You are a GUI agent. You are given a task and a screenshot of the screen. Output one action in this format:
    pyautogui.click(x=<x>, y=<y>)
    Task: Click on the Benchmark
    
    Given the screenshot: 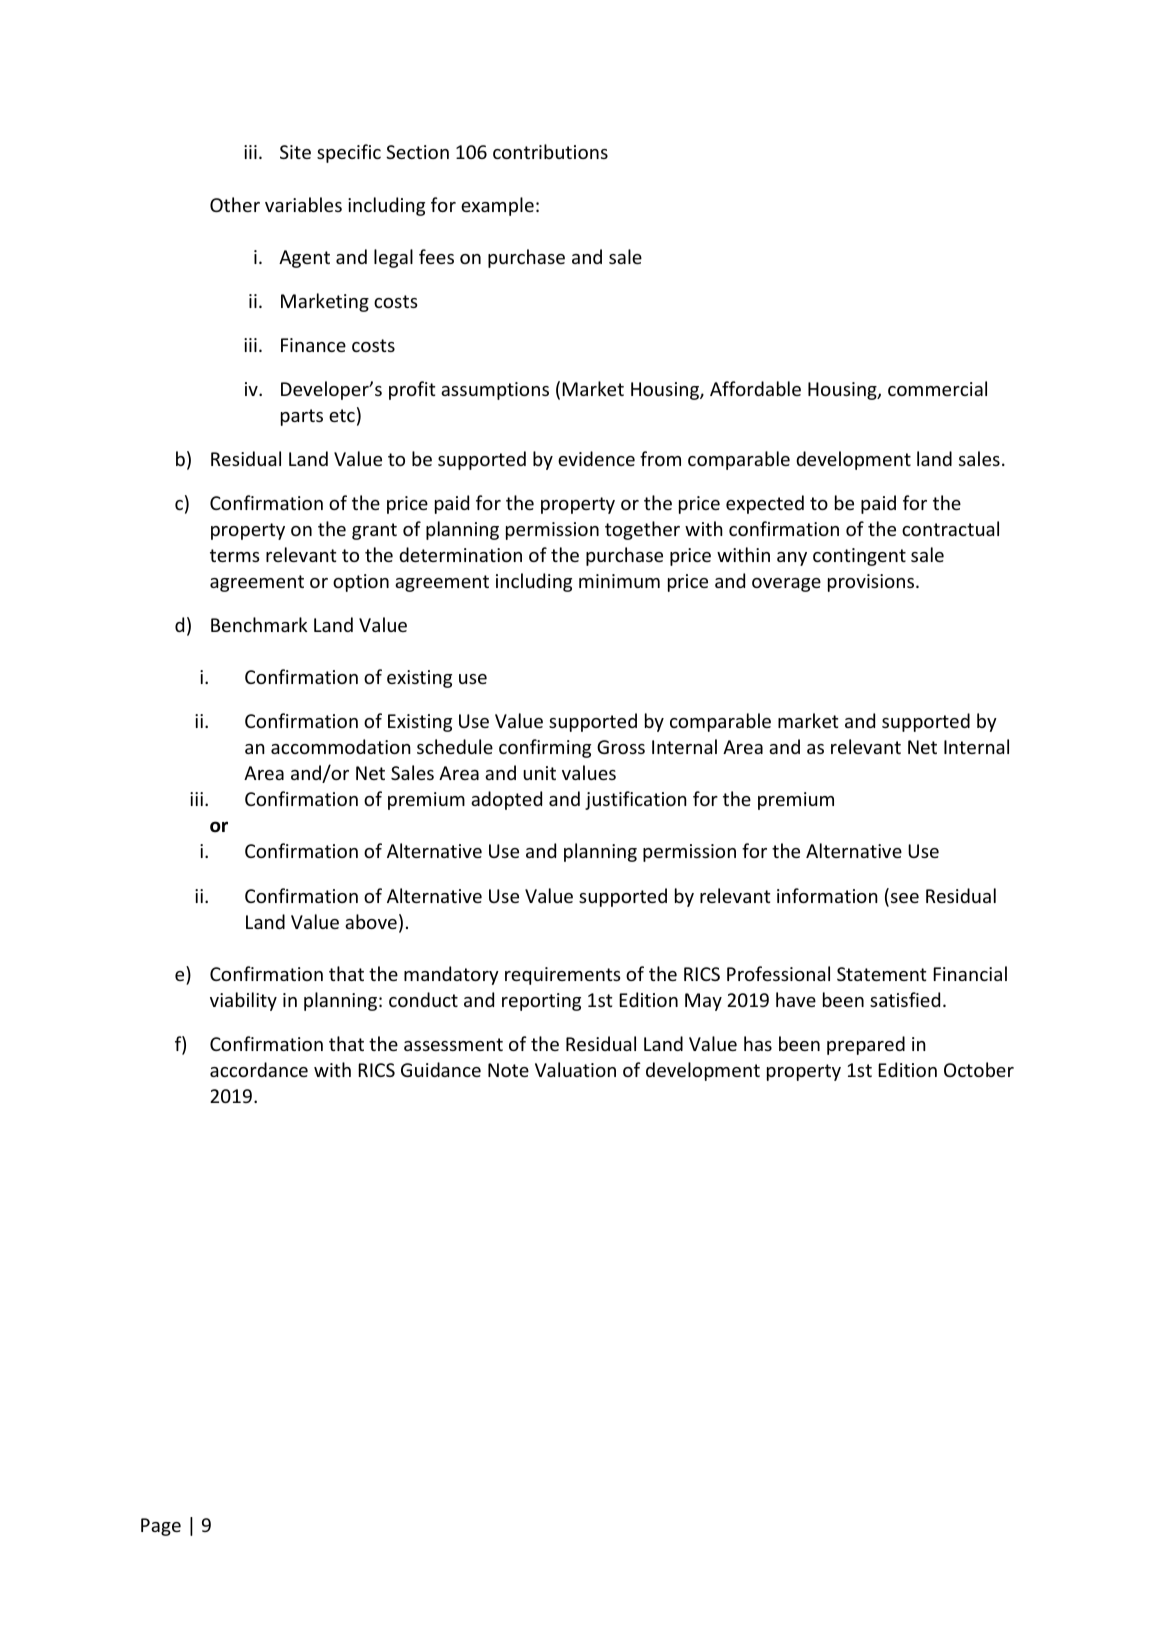 What is the action you would take?
    pyautogui.click(x=259, y=624)
